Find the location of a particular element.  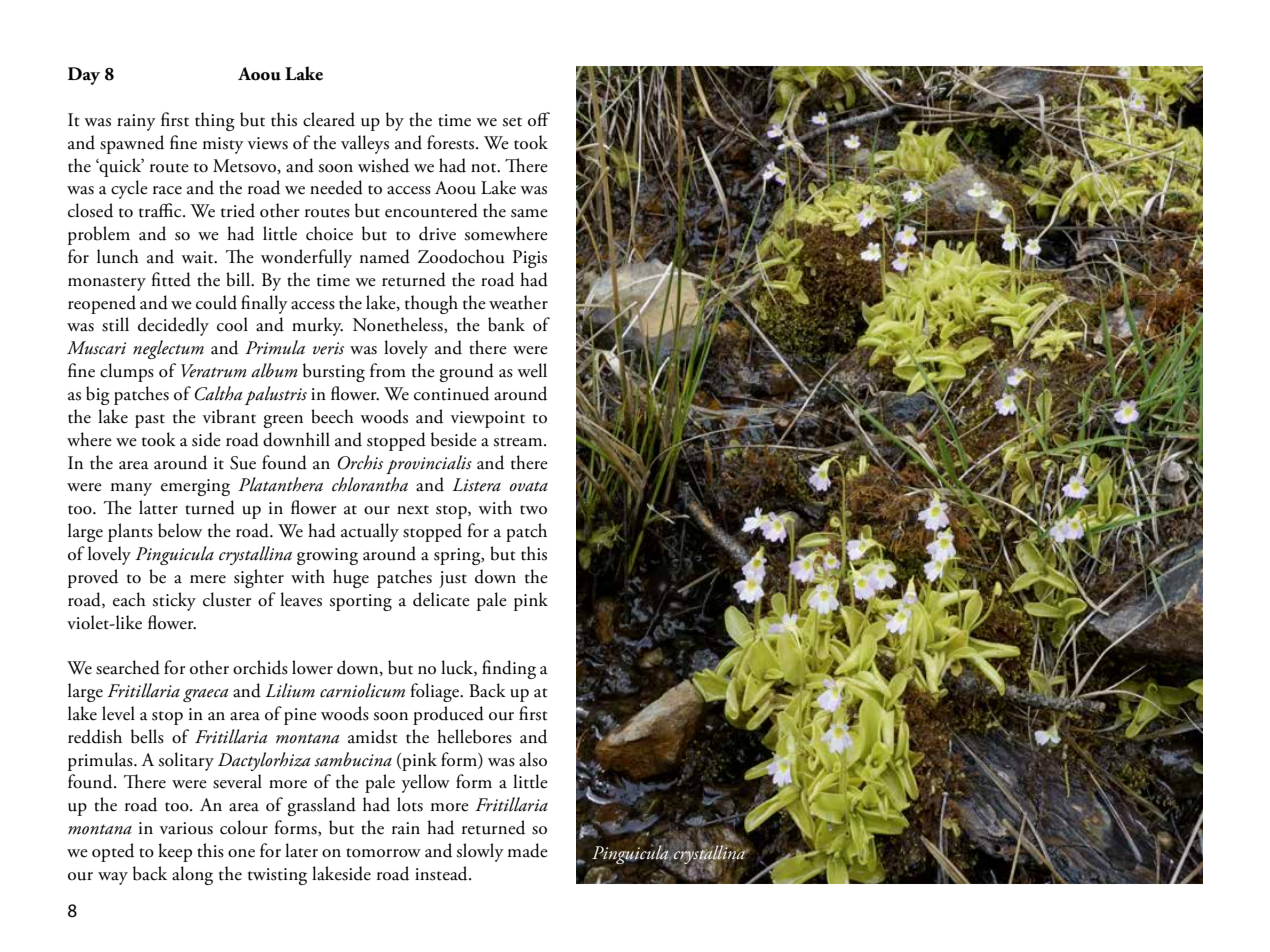

many is located at coordinates (131, 489).
